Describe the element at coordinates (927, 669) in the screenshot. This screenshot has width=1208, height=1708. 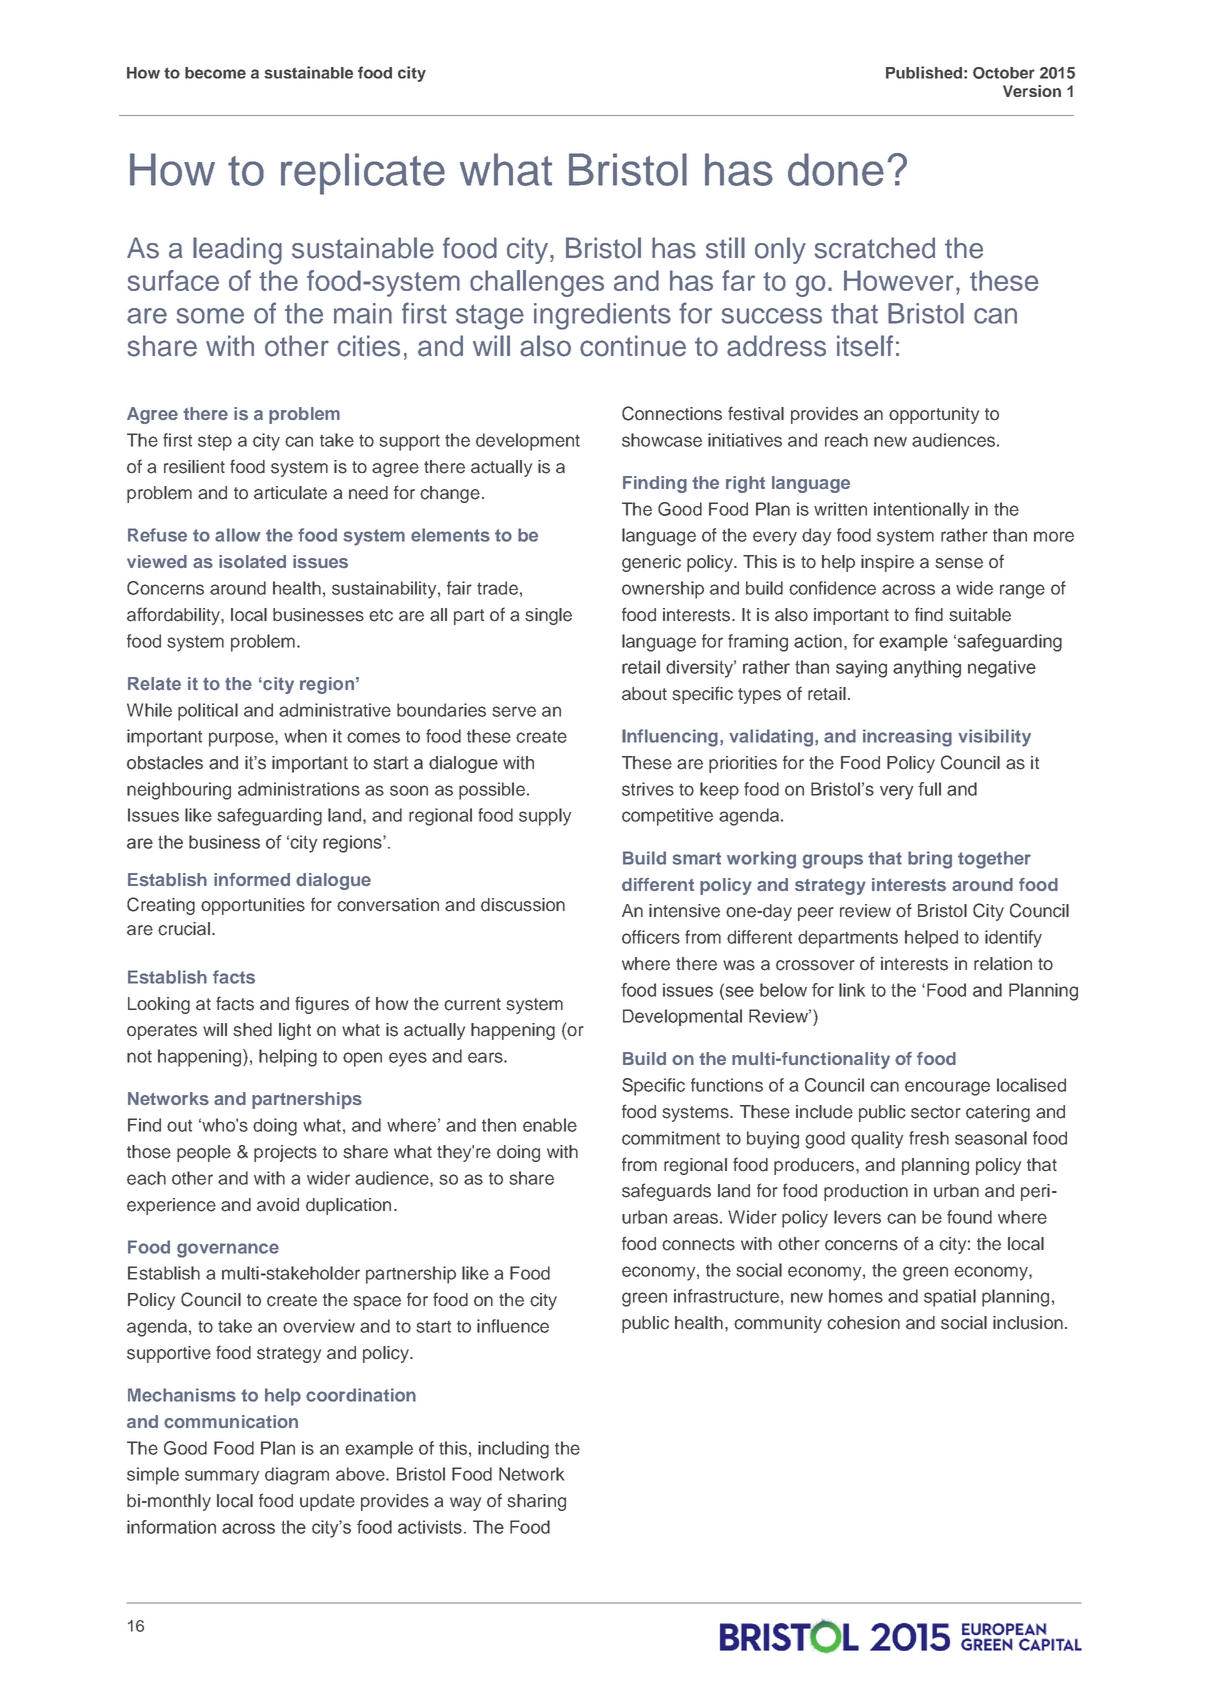
I see `anything` at that location.
